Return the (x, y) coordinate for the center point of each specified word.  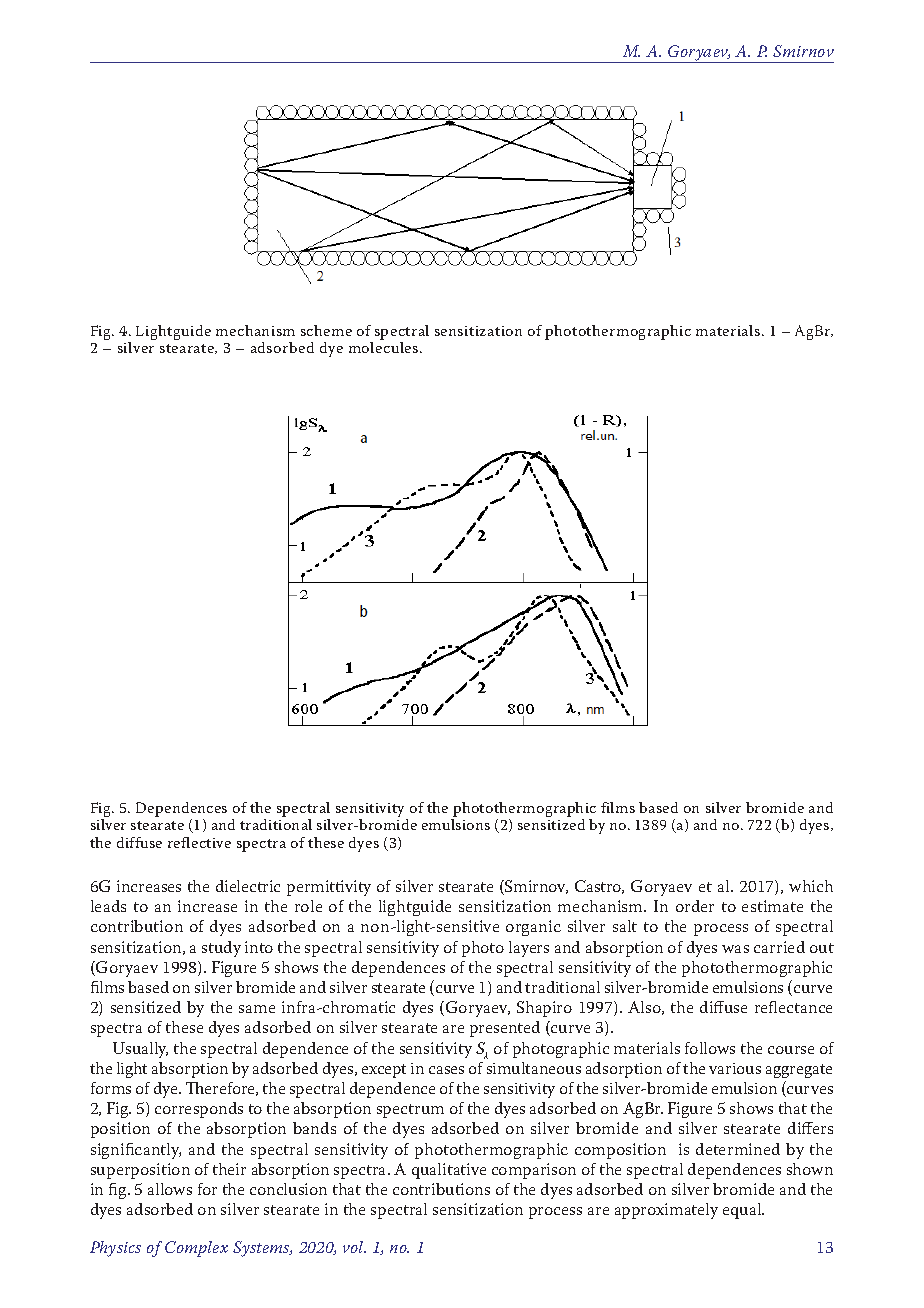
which (811, 886)
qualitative (449, 1171)
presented (505, 1029)
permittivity (329, 888)
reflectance (793, 1007)
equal (743, 1211)
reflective (199, 842)
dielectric (248, 886)
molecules (385, 347)
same (257, 1009)
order (695, 906)
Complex (196, 1249)
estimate (772, 906)
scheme (326, 330)
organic (533, 928)
